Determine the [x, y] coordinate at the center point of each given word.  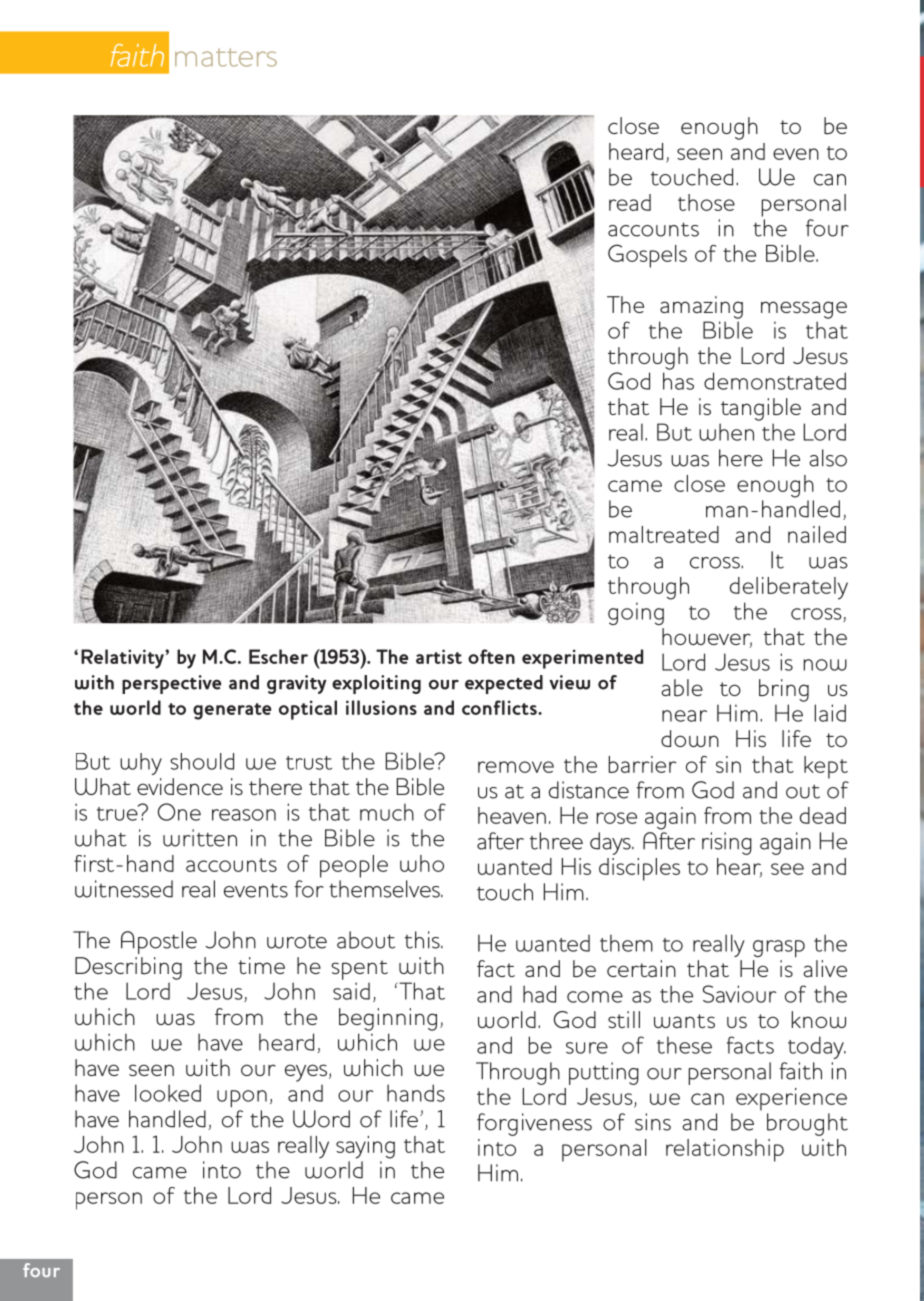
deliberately [789, 588]
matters [226, 57]
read [630, 202]
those [706, 202]
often [491, 656]
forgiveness [534, 1124]
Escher [278, 656]
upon [242, 1099]
